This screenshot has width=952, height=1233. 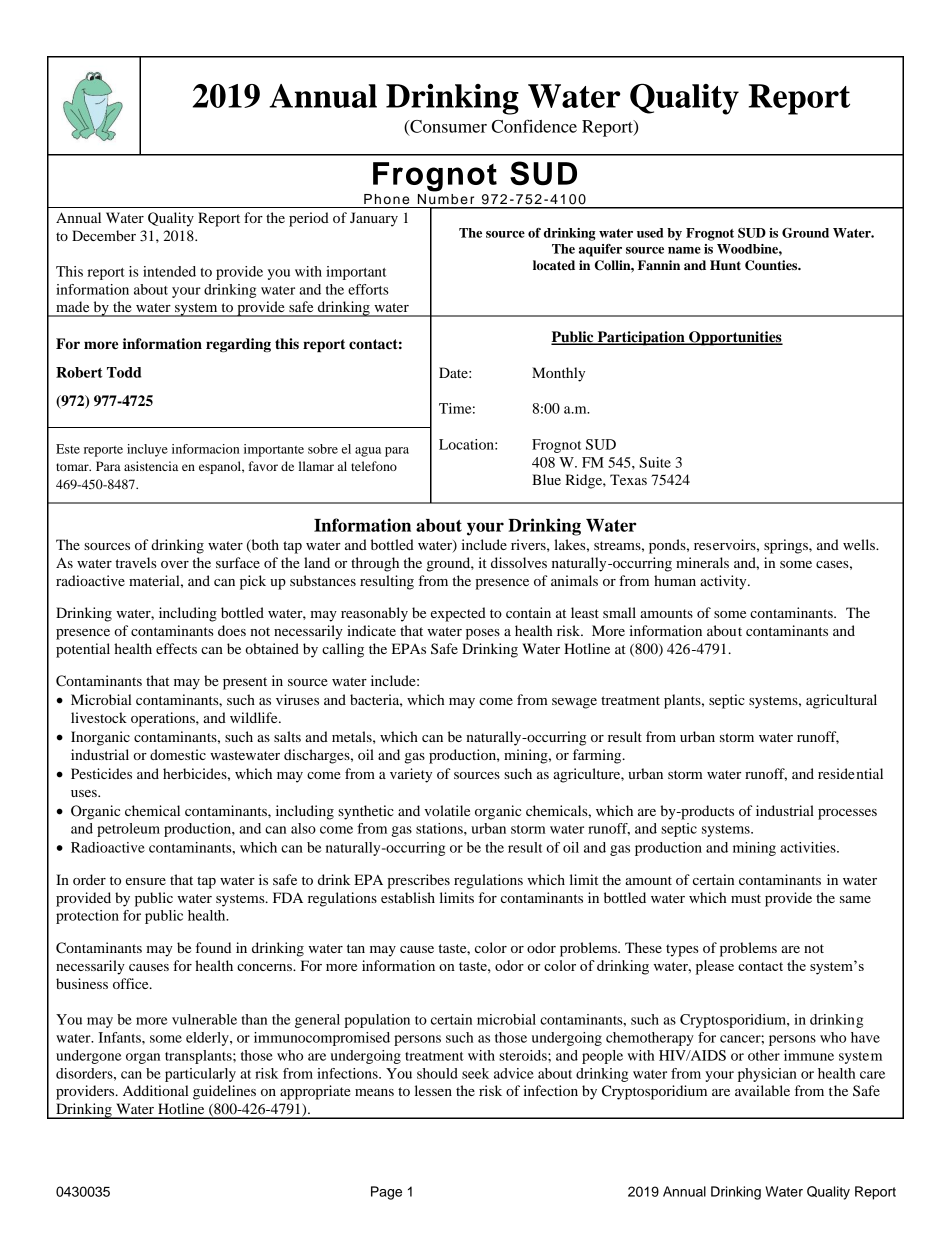 I want to click on December, so click(x=104, y=235).
